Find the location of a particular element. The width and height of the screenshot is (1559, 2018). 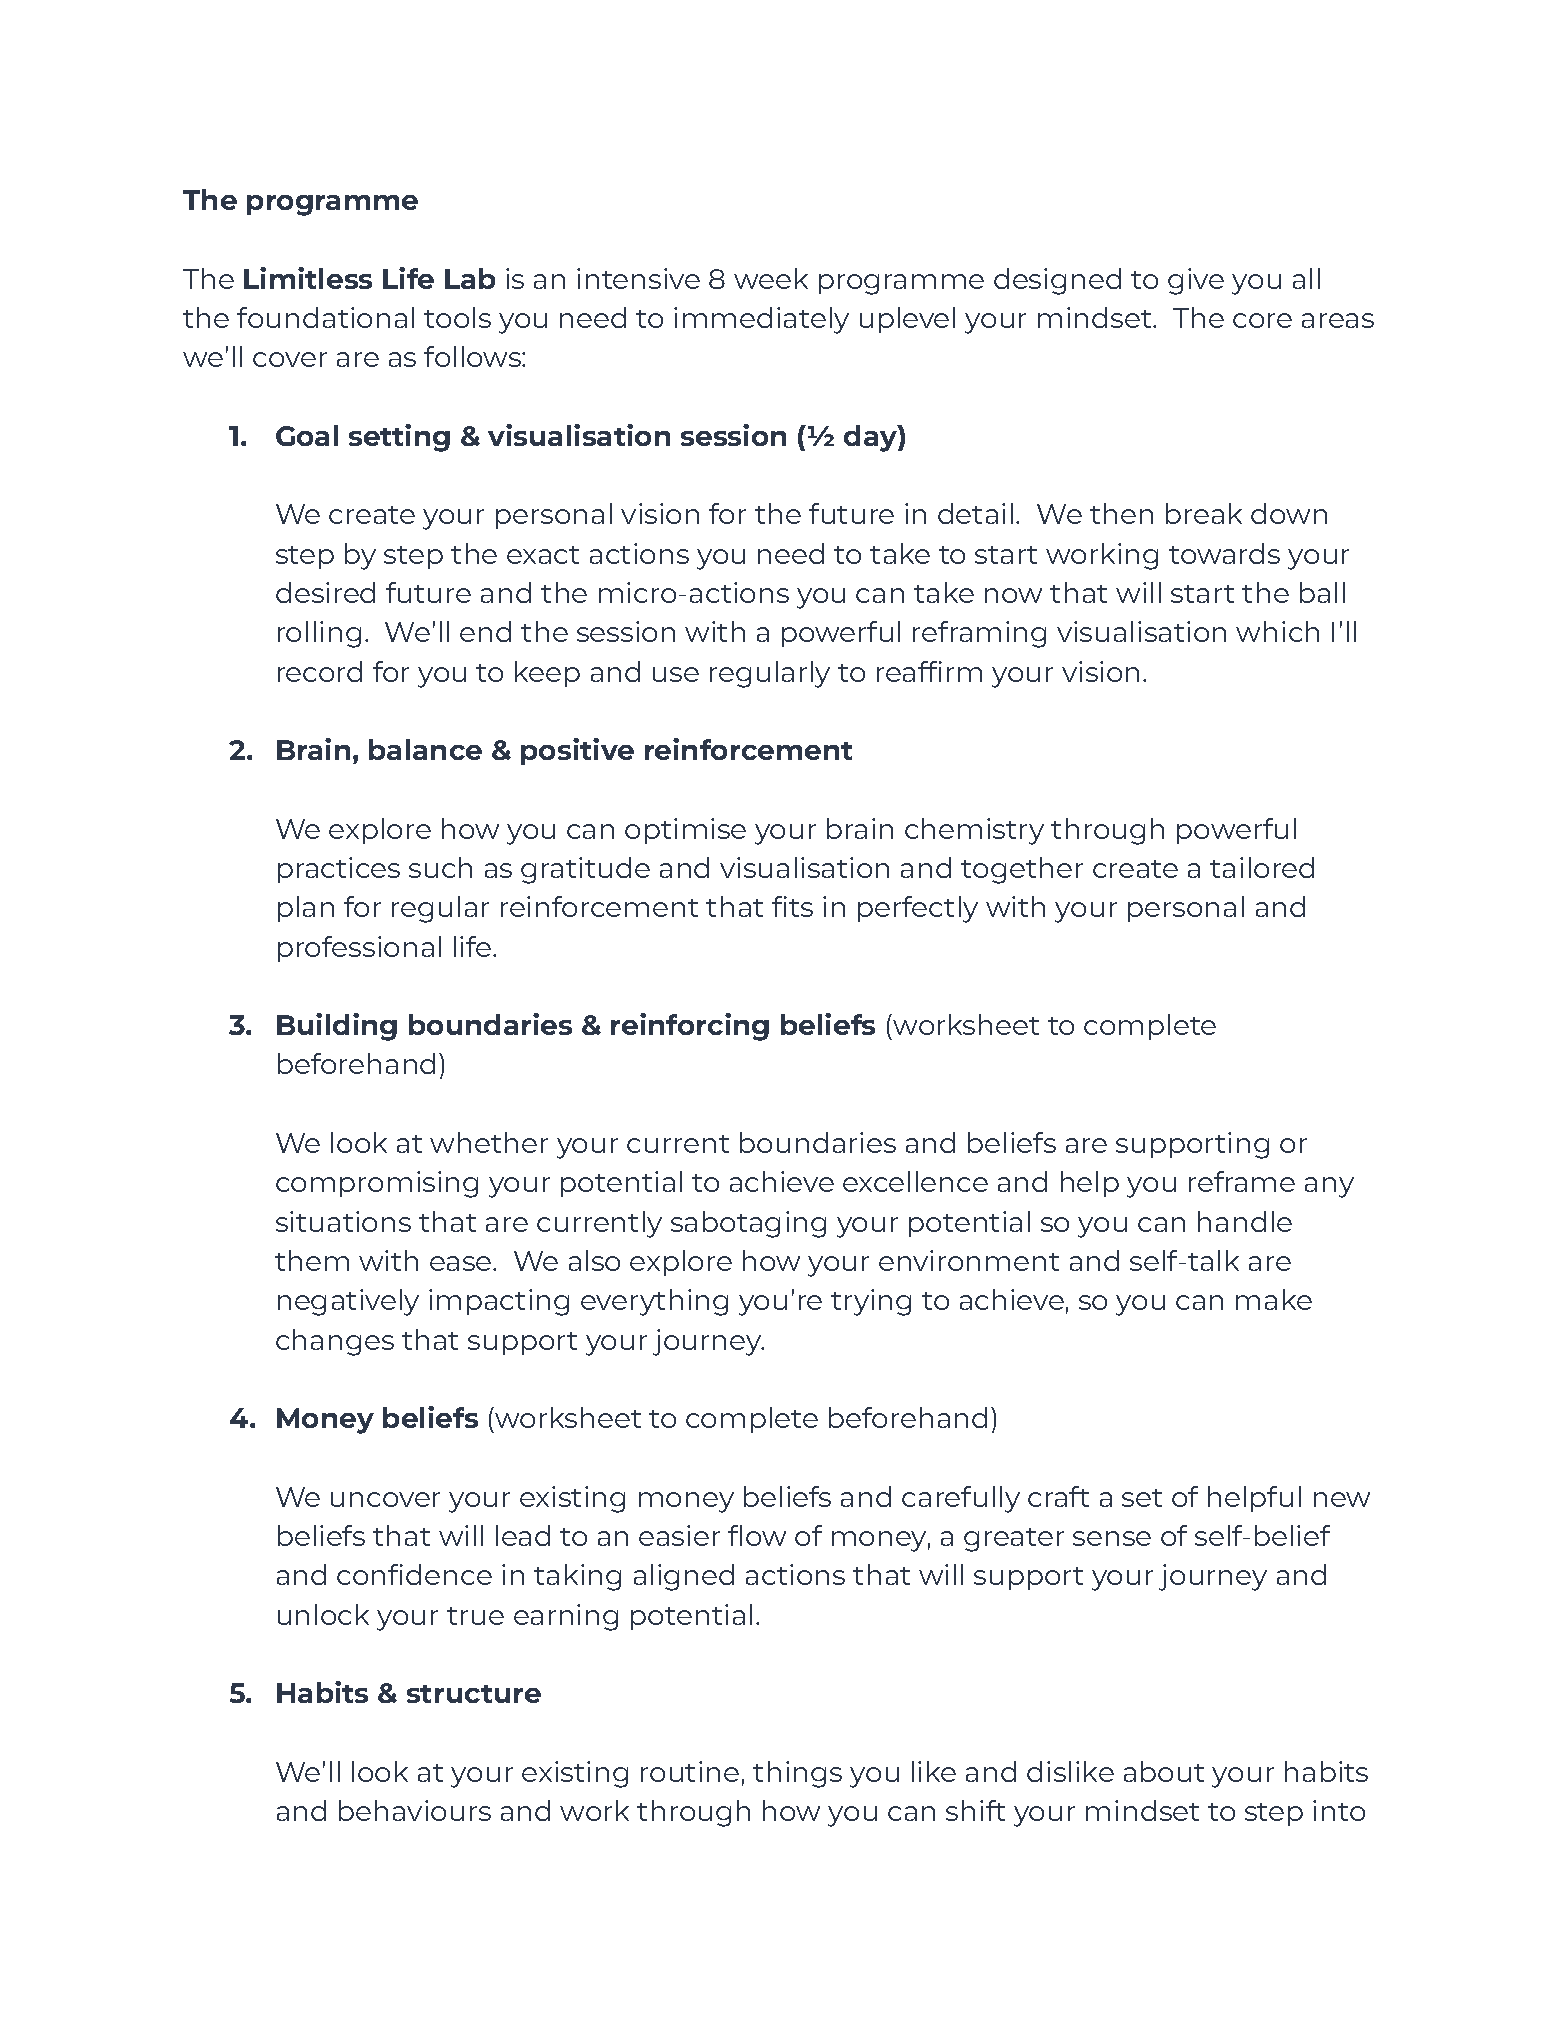

immediately is located at coordinates (761, 320).
